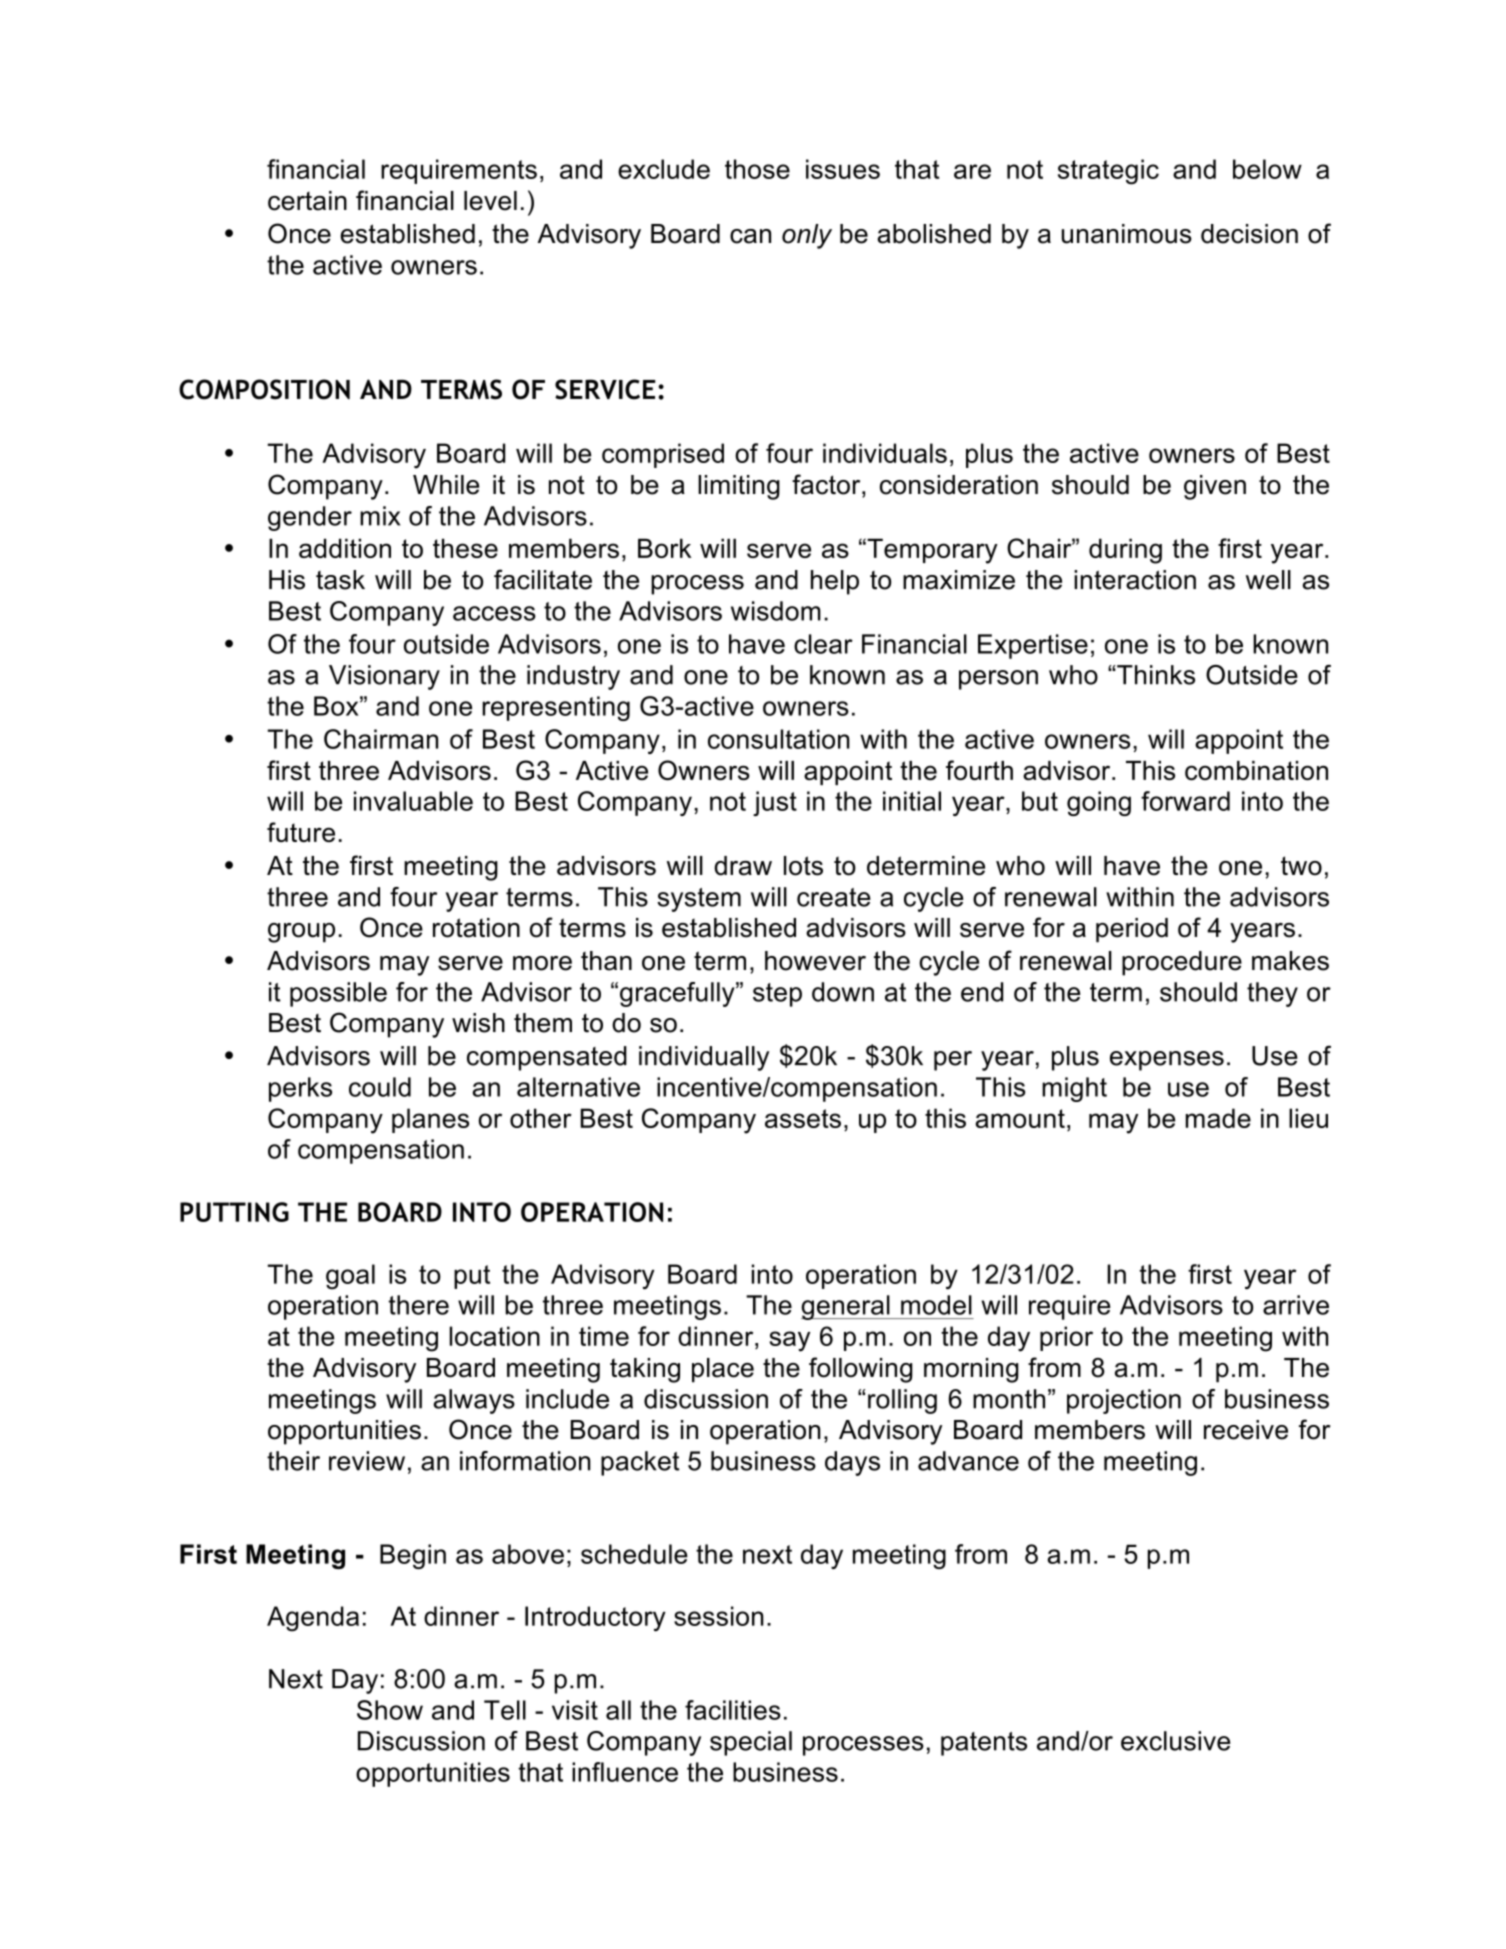  I want to click on there, so click(418, 1305).
